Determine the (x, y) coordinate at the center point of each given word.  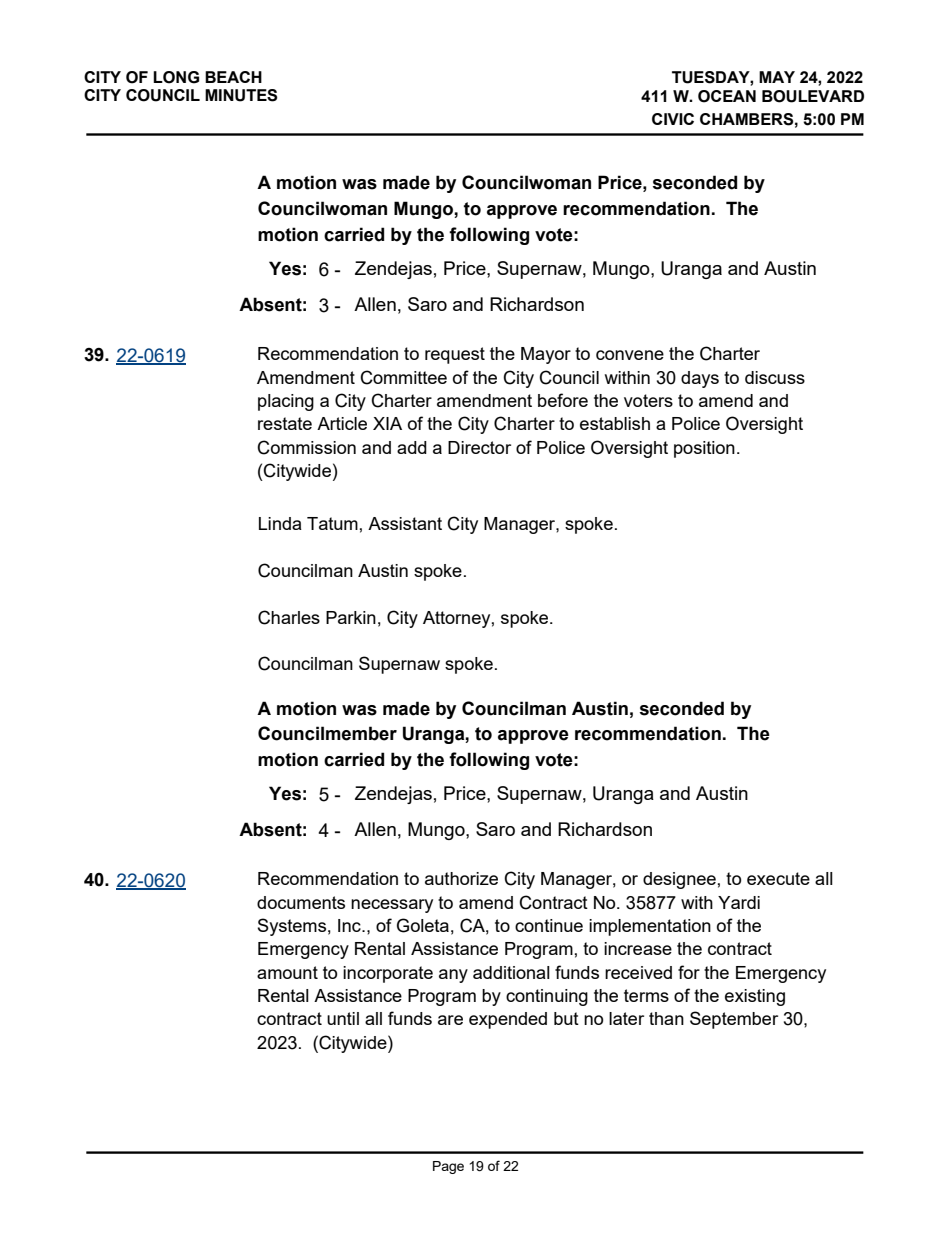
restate (285, 423)
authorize (461, 878)
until (343, 1018)
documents (301, 902)
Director (479, 447)
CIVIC (673, 119)
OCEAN (727, 96)
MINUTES (241, 95)
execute (778, 878)
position (704, 449)
